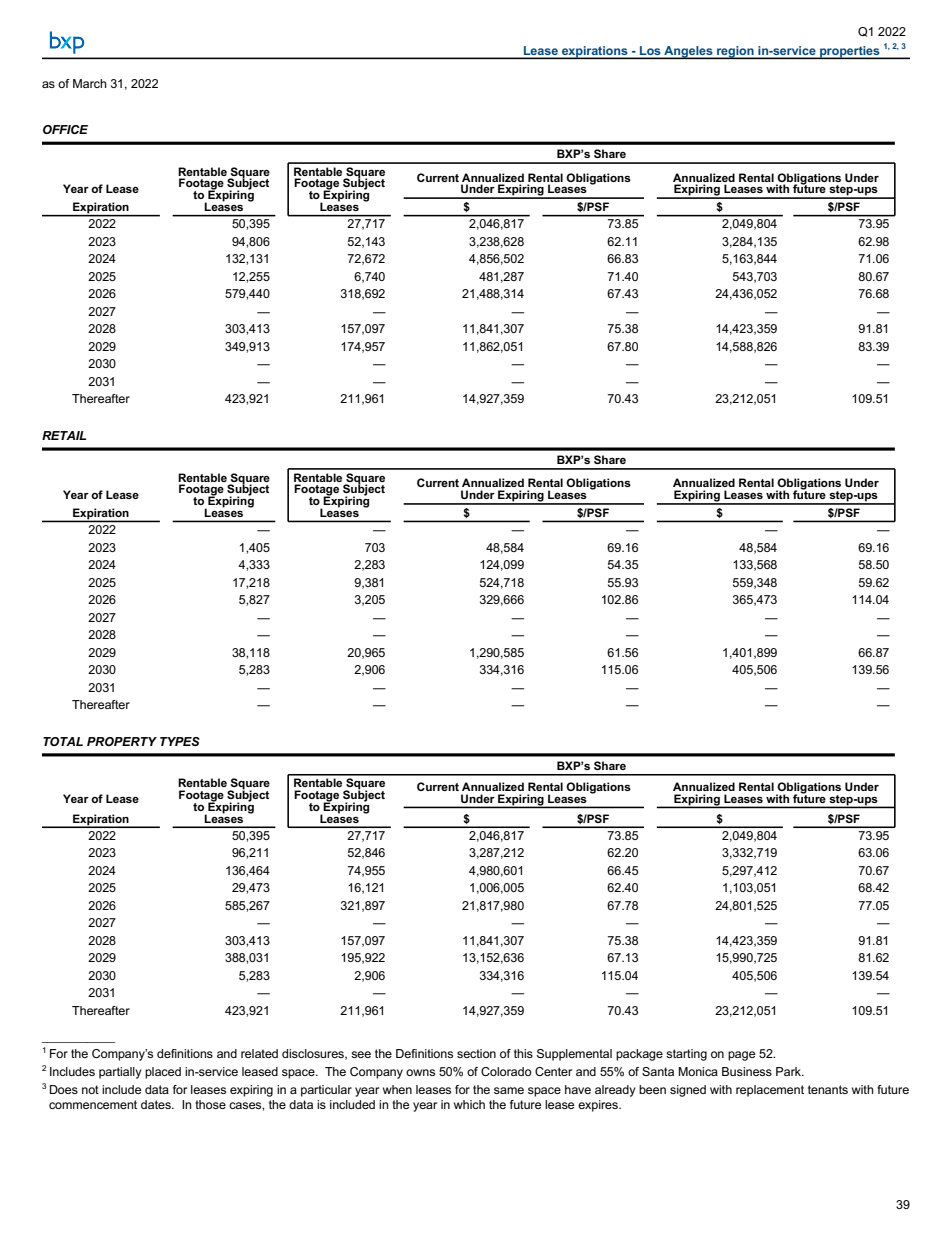  What do you see at coordinates (180, 741) in the screenshot?
I see `TYPES` at bounding box center [180, 741].
